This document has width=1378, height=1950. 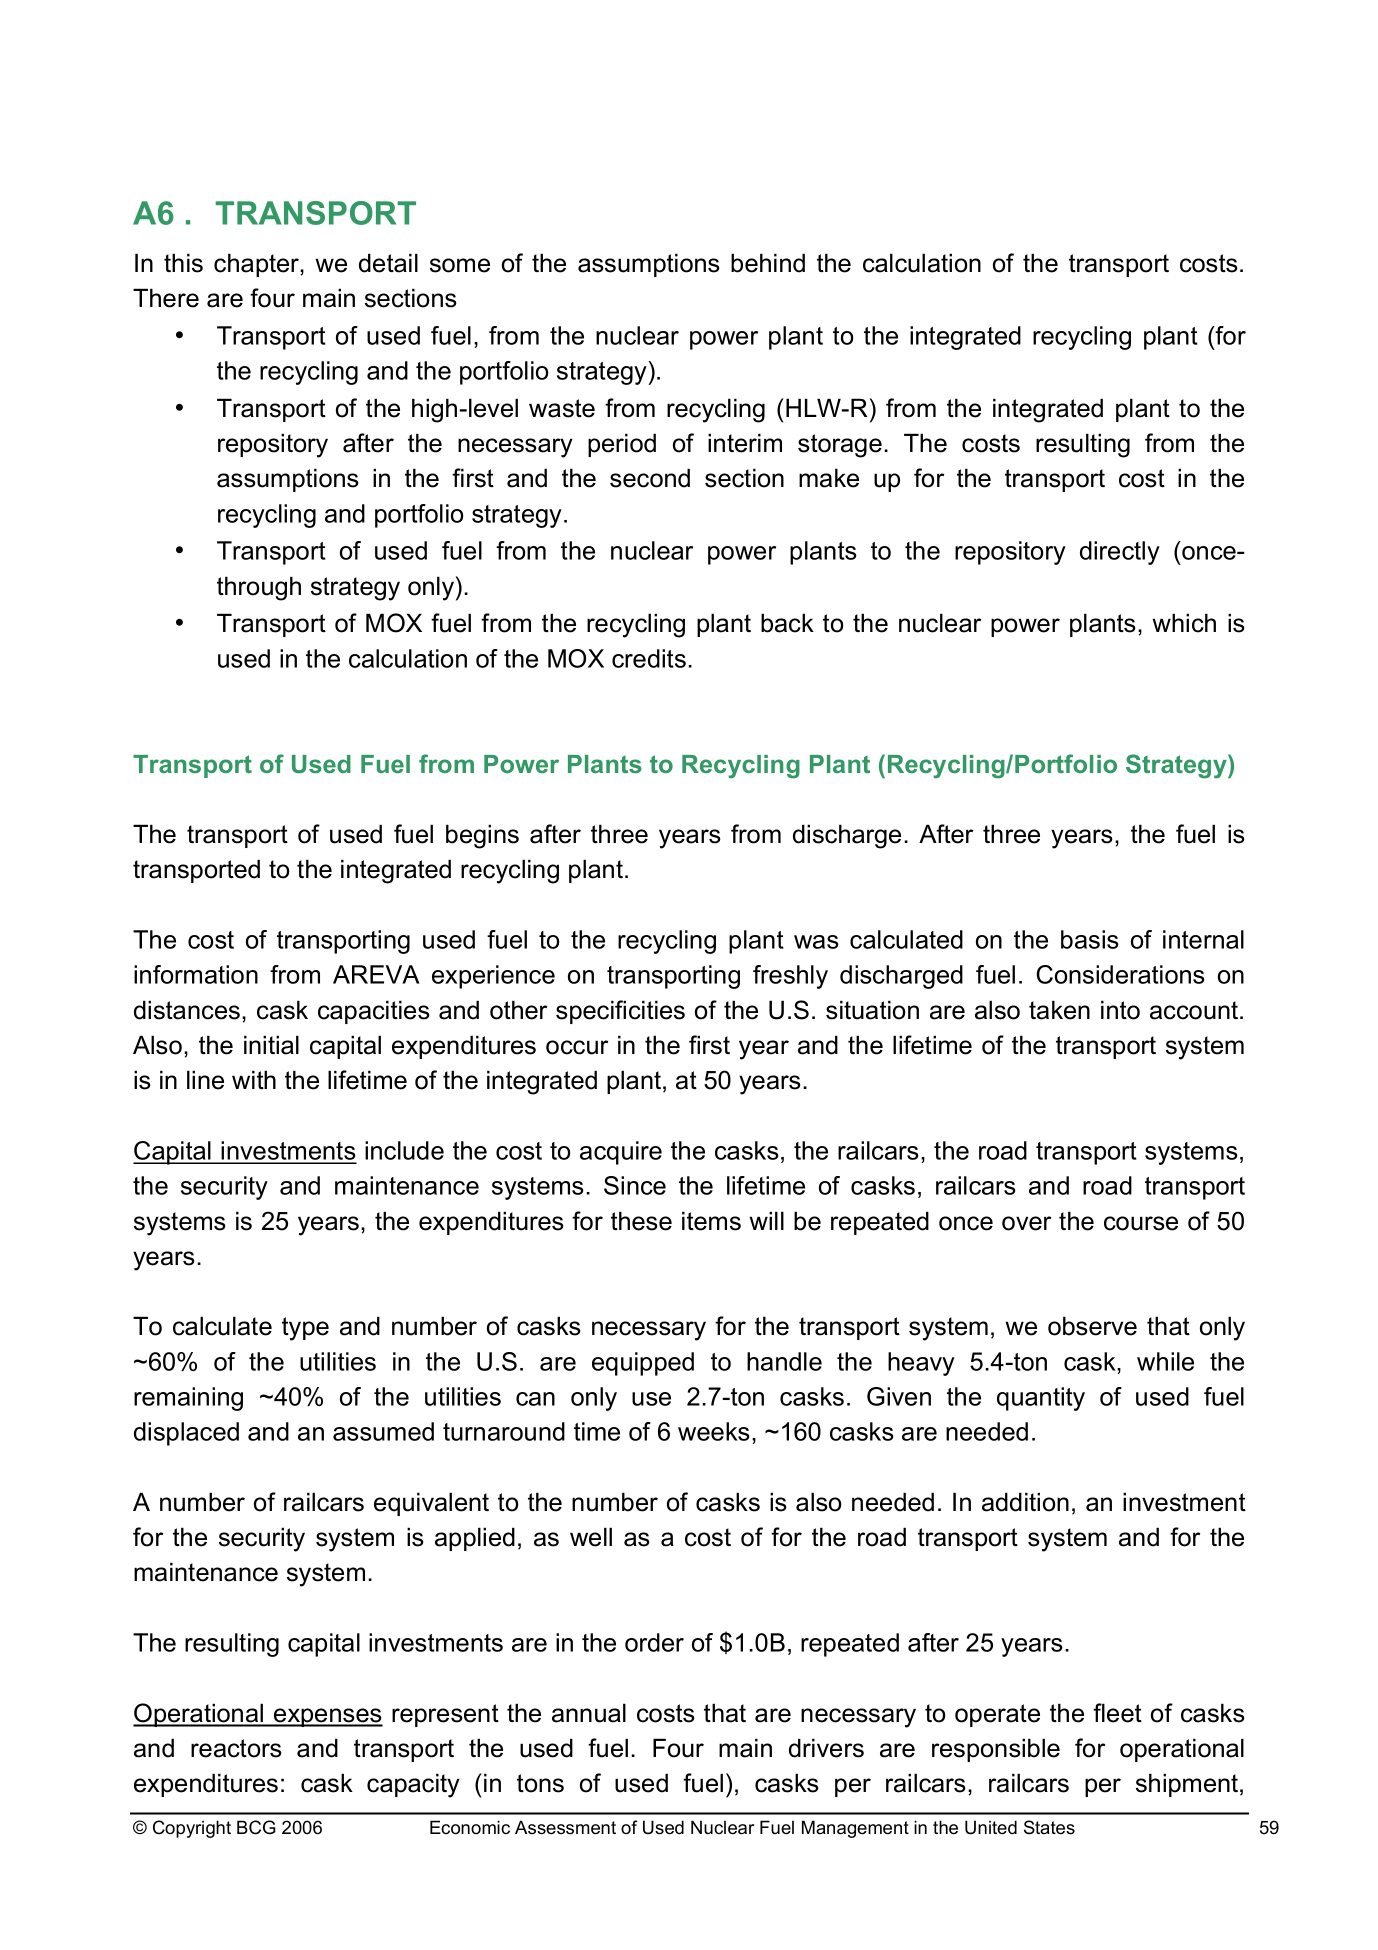 I want to click on reactors, so click(x=236, y=1748).
